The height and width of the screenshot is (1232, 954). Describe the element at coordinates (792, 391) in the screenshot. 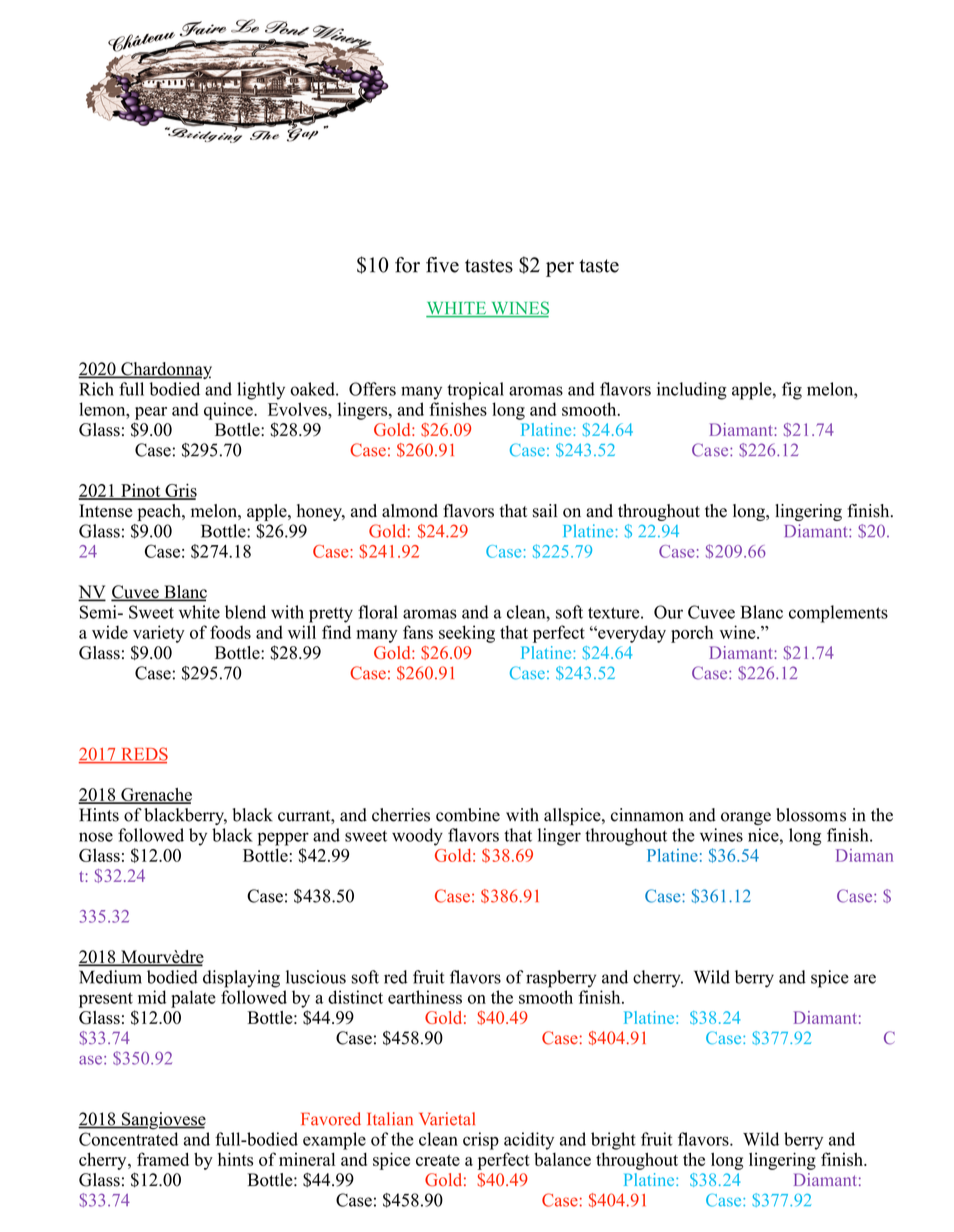

I see `fig` at that location.
